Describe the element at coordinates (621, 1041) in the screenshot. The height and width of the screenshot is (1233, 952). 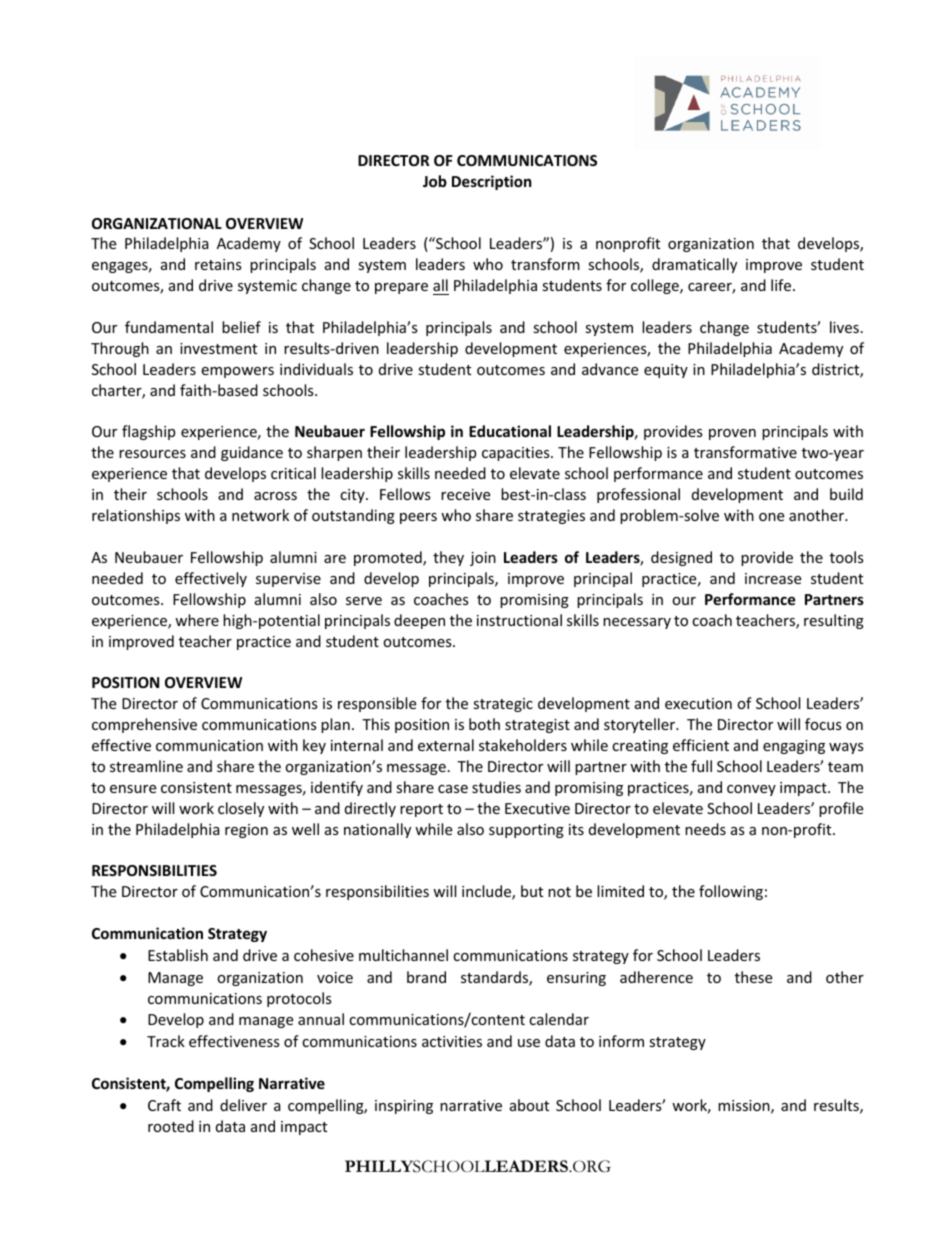
I see `inform` at that location.
